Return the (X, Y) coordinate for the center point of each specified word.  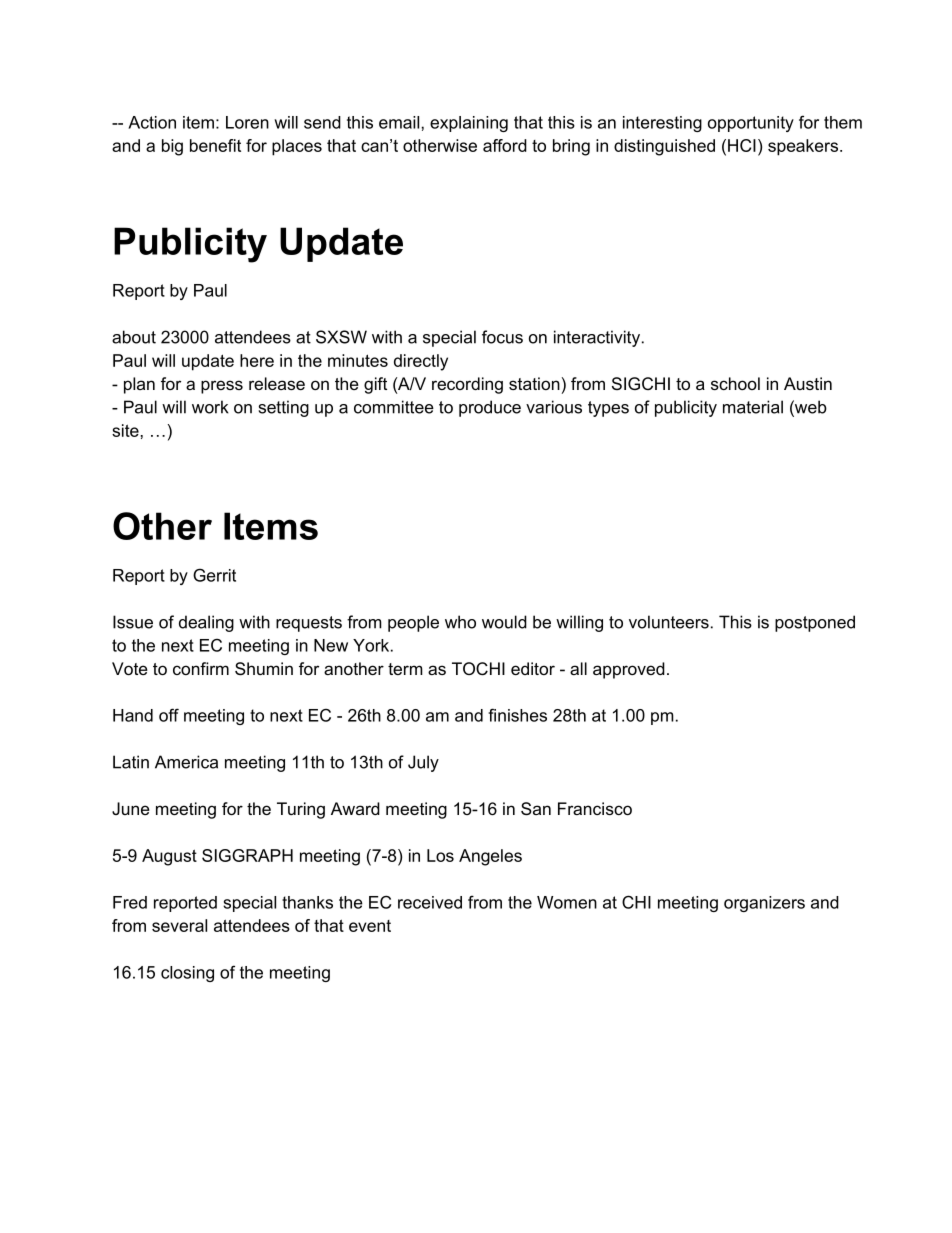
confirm (201, 668)
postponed (815, 623)
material (753, 407)
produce (490, 408)
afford (505, 145)
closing (187, 974)
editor (533, 668)
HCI (742, 145)
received (430, 902)
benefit (215, 145)
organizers (764, 904)
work (210, 407)
